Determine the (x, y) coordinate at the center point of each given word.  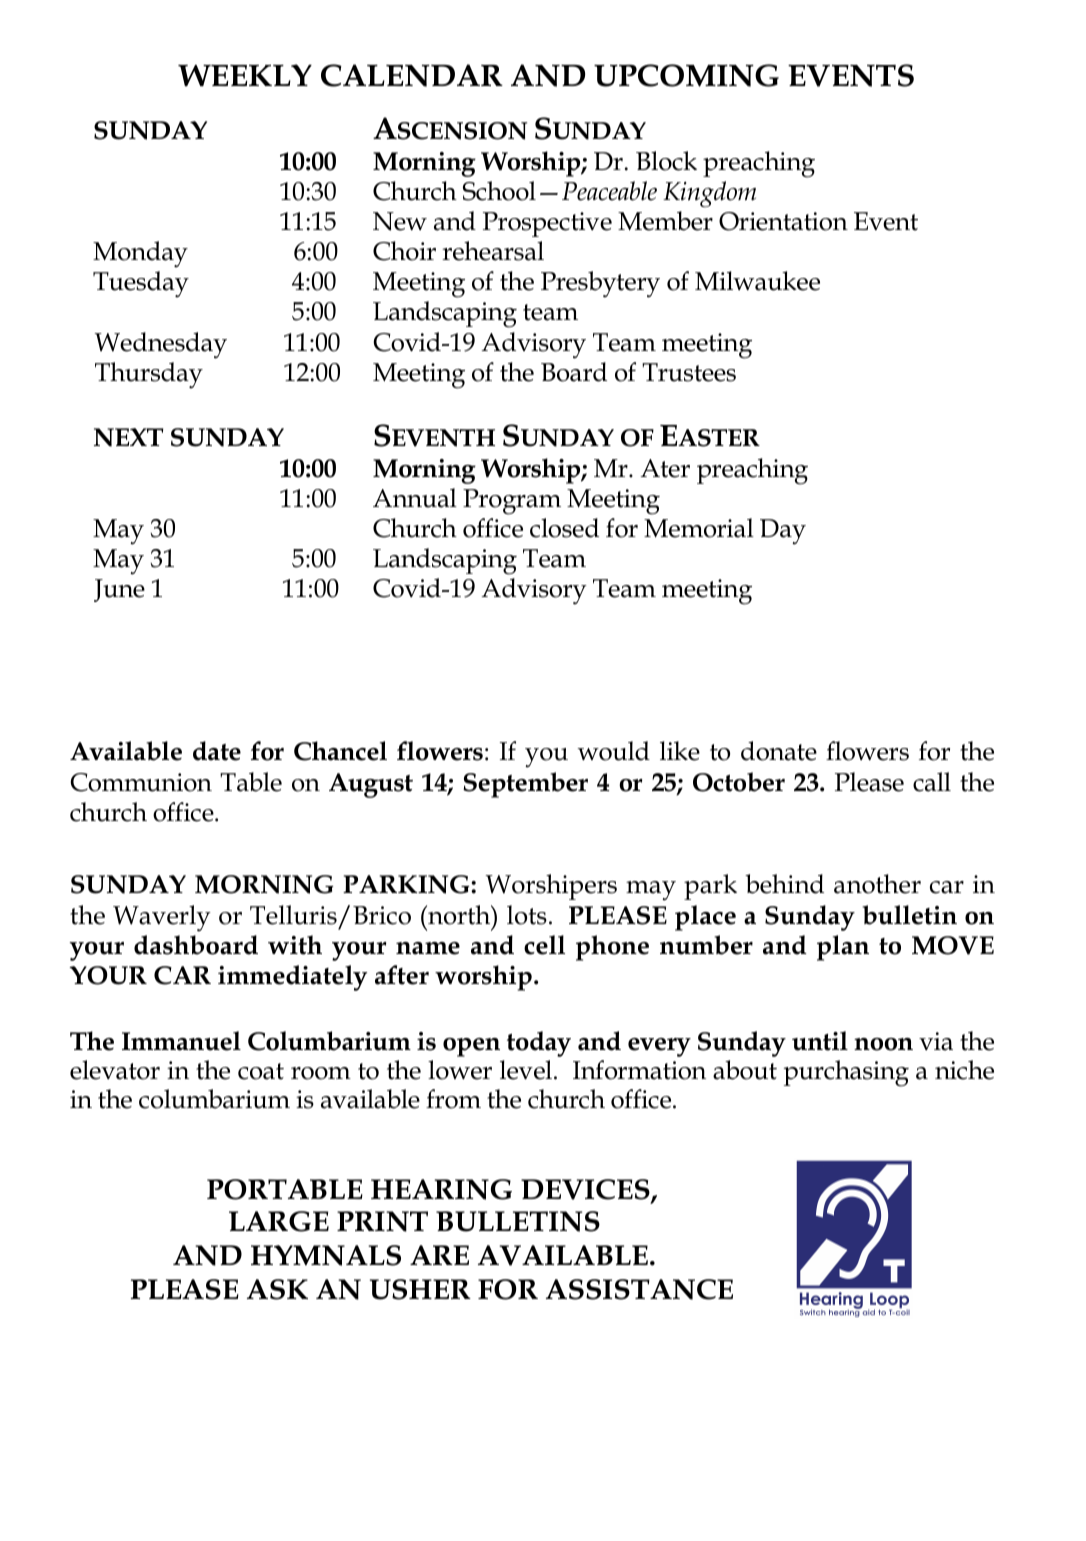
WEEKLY (245, 75)
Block (666, 161)
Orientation (783, 221)
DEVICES (586, 1190)
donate (779, 751)
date (217, 751)
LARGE (279, 1221)
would (613, 751)
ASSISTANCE (639, 1289)
